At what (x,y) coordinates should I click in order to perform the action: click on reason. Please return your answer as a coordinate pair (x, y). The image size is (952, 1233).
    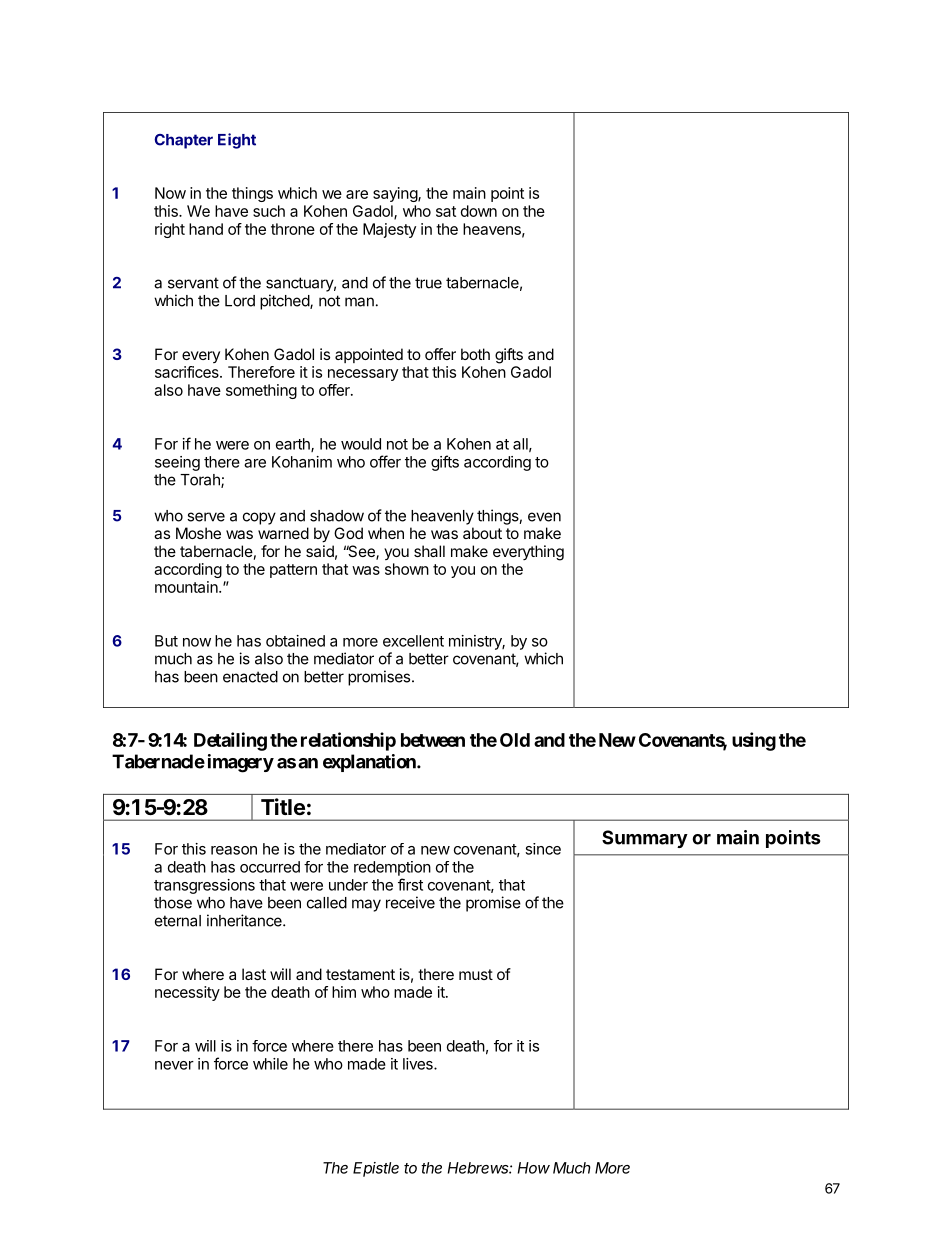
    Looking at the image, I should click on (234, 850).
